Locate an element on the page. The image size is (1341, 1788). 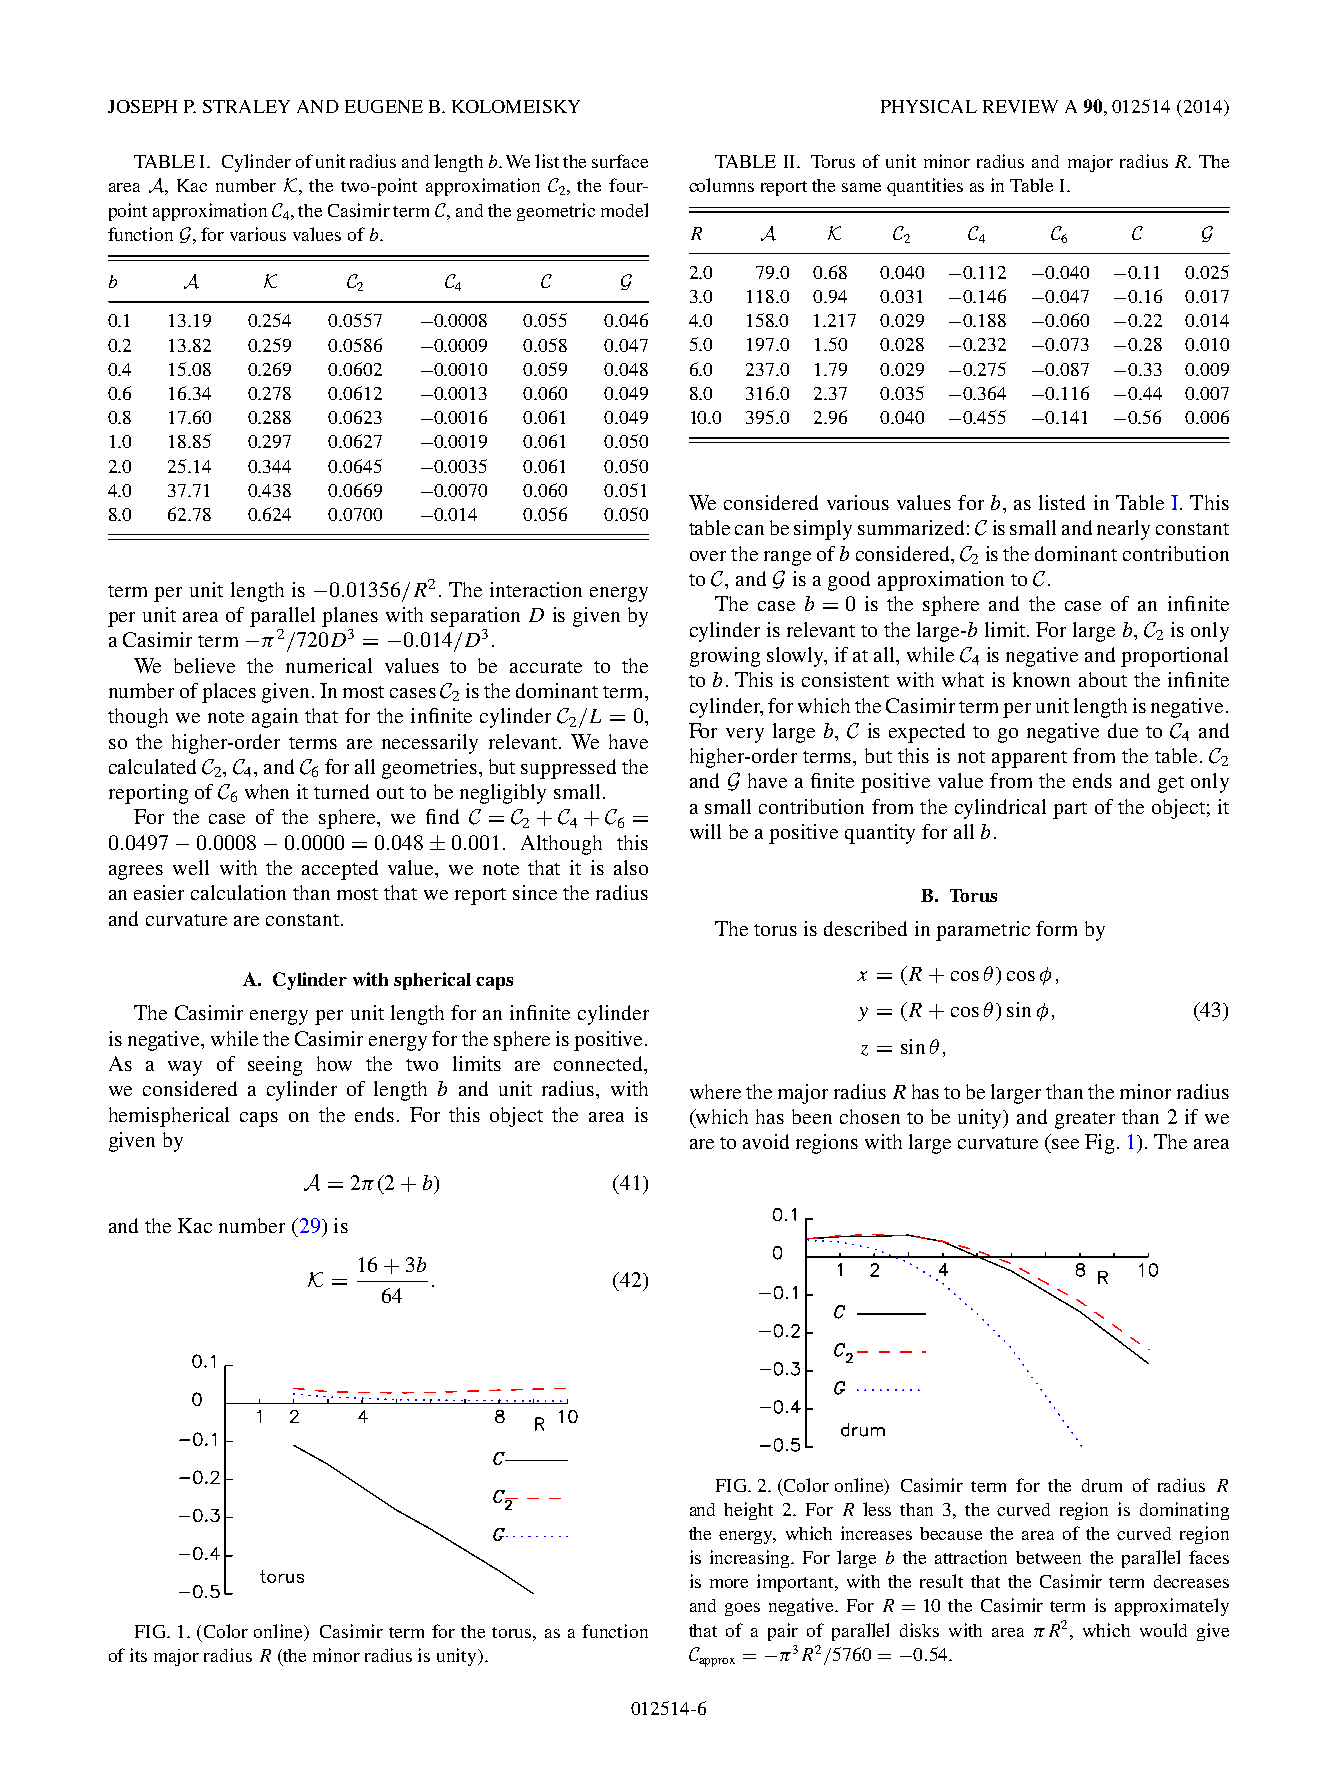
planes is located at coordinates (350, 617).
